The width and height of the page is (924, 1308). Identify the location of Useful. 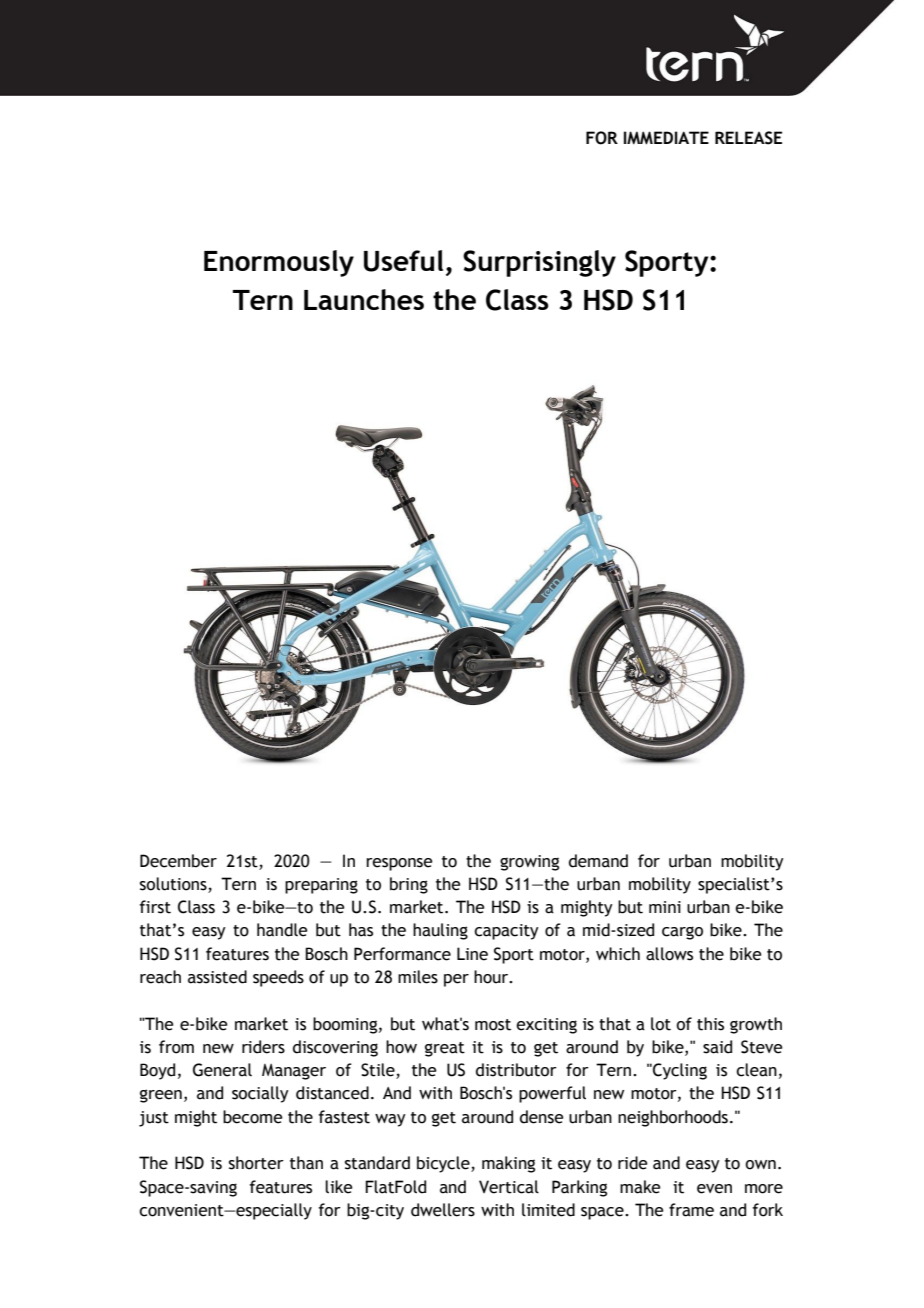
(403, 261).
